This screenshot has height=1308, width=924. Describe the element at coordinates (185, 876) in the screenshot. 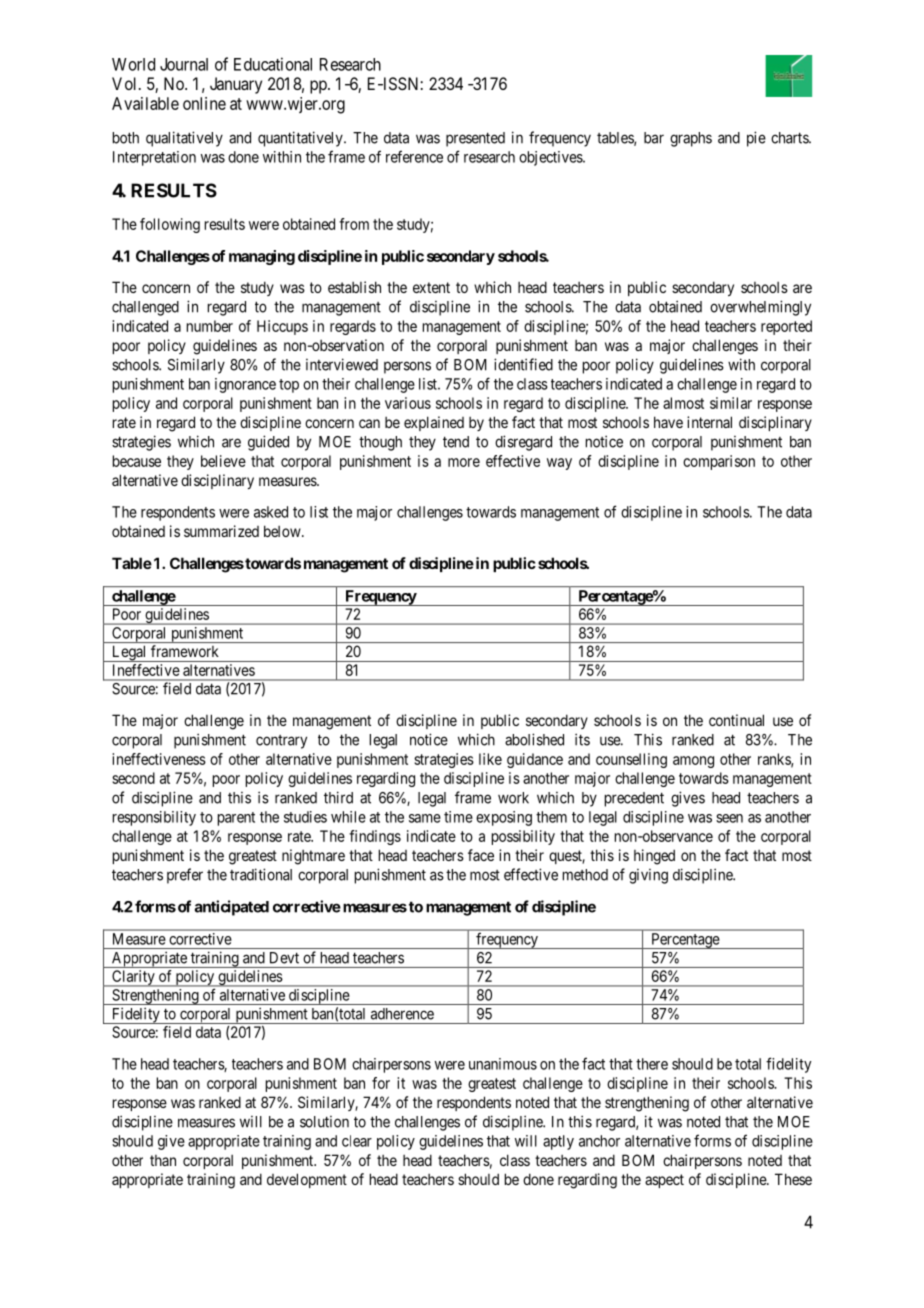

I see `prefer` at that location.
